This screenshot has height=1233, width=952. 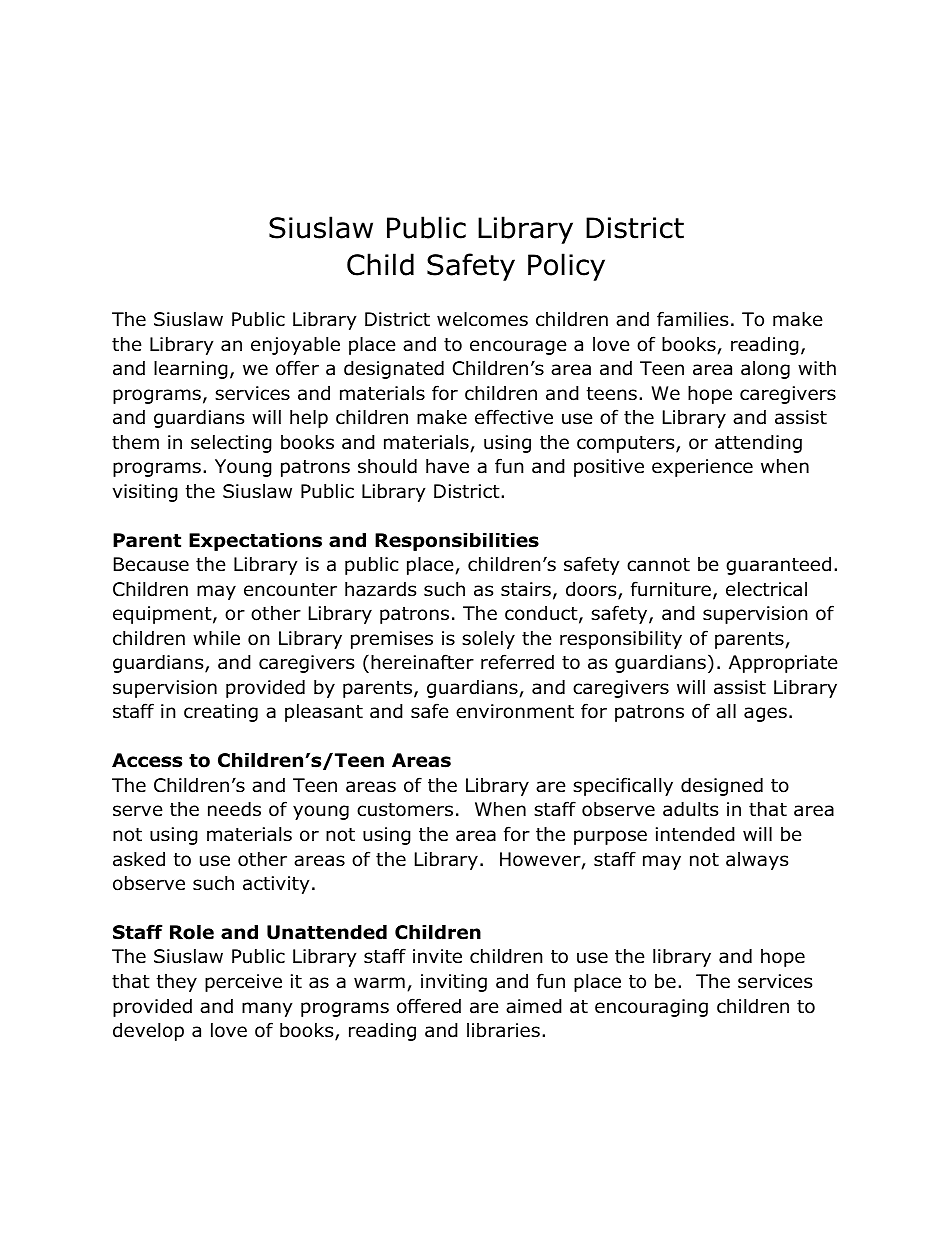 What do you see at coordinates (231, 443) in the screenshot?
I see `selecting` at bounding box center [231, 443].
